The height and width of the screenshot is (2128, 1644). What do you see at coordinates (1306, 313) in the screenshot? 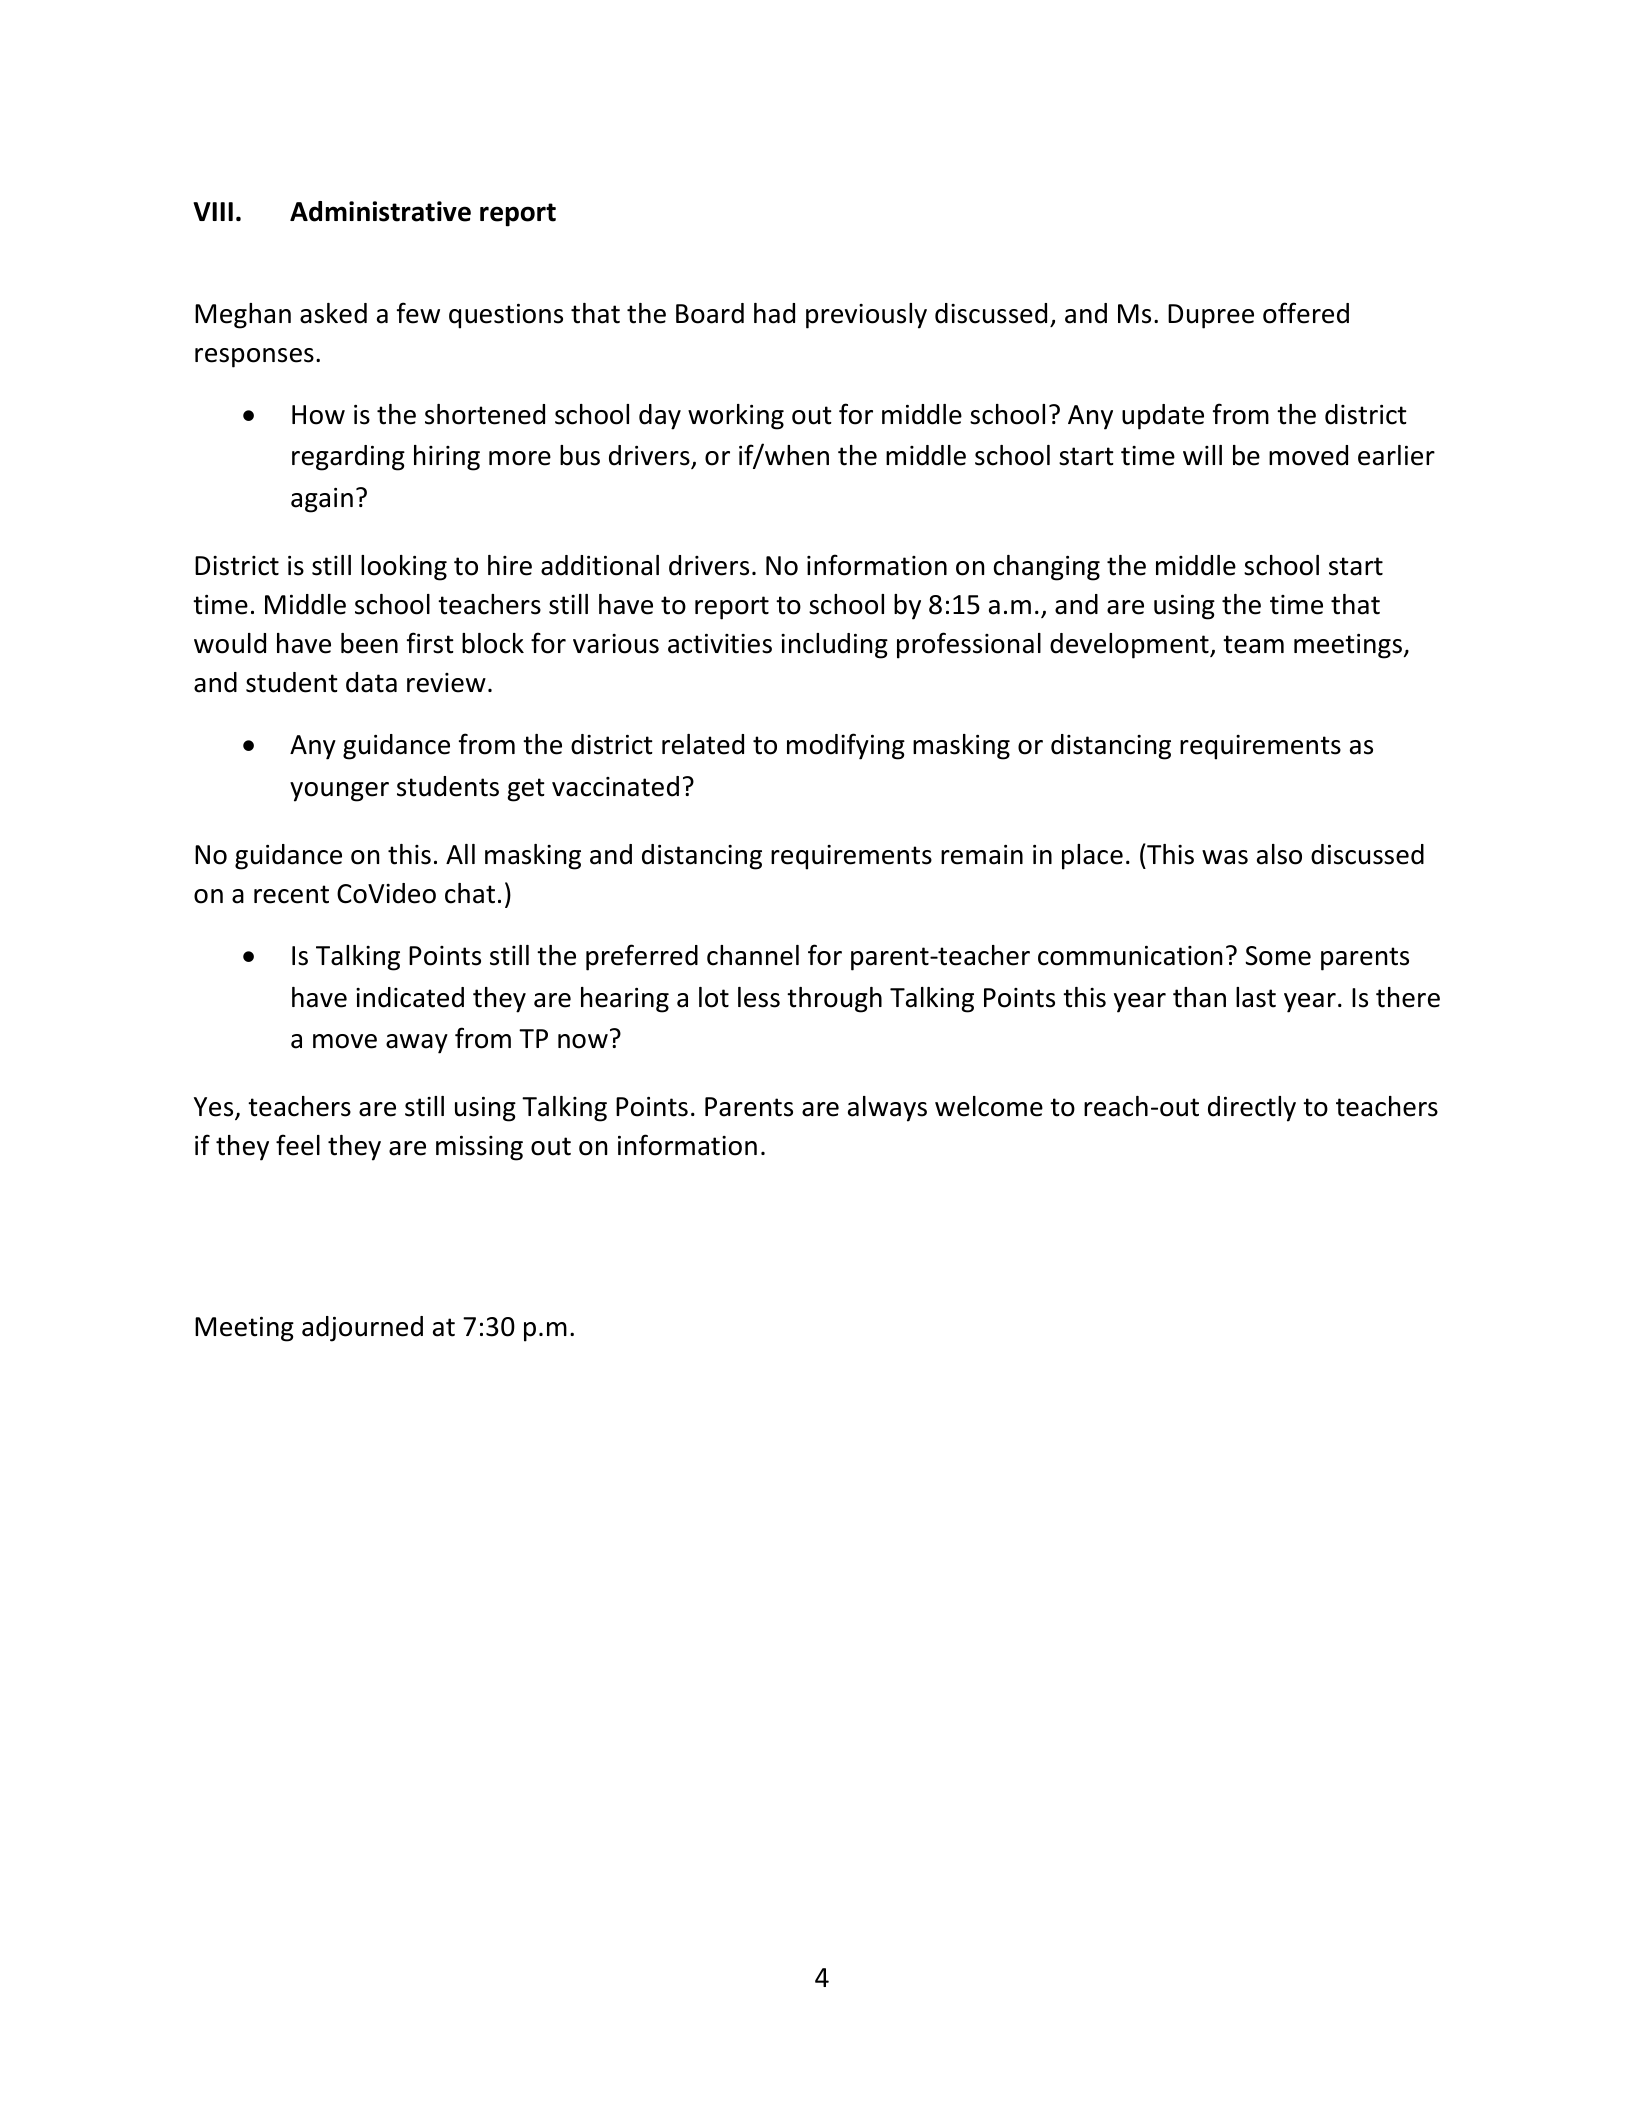
I see `offered` at bounding box center [1306, 313].
